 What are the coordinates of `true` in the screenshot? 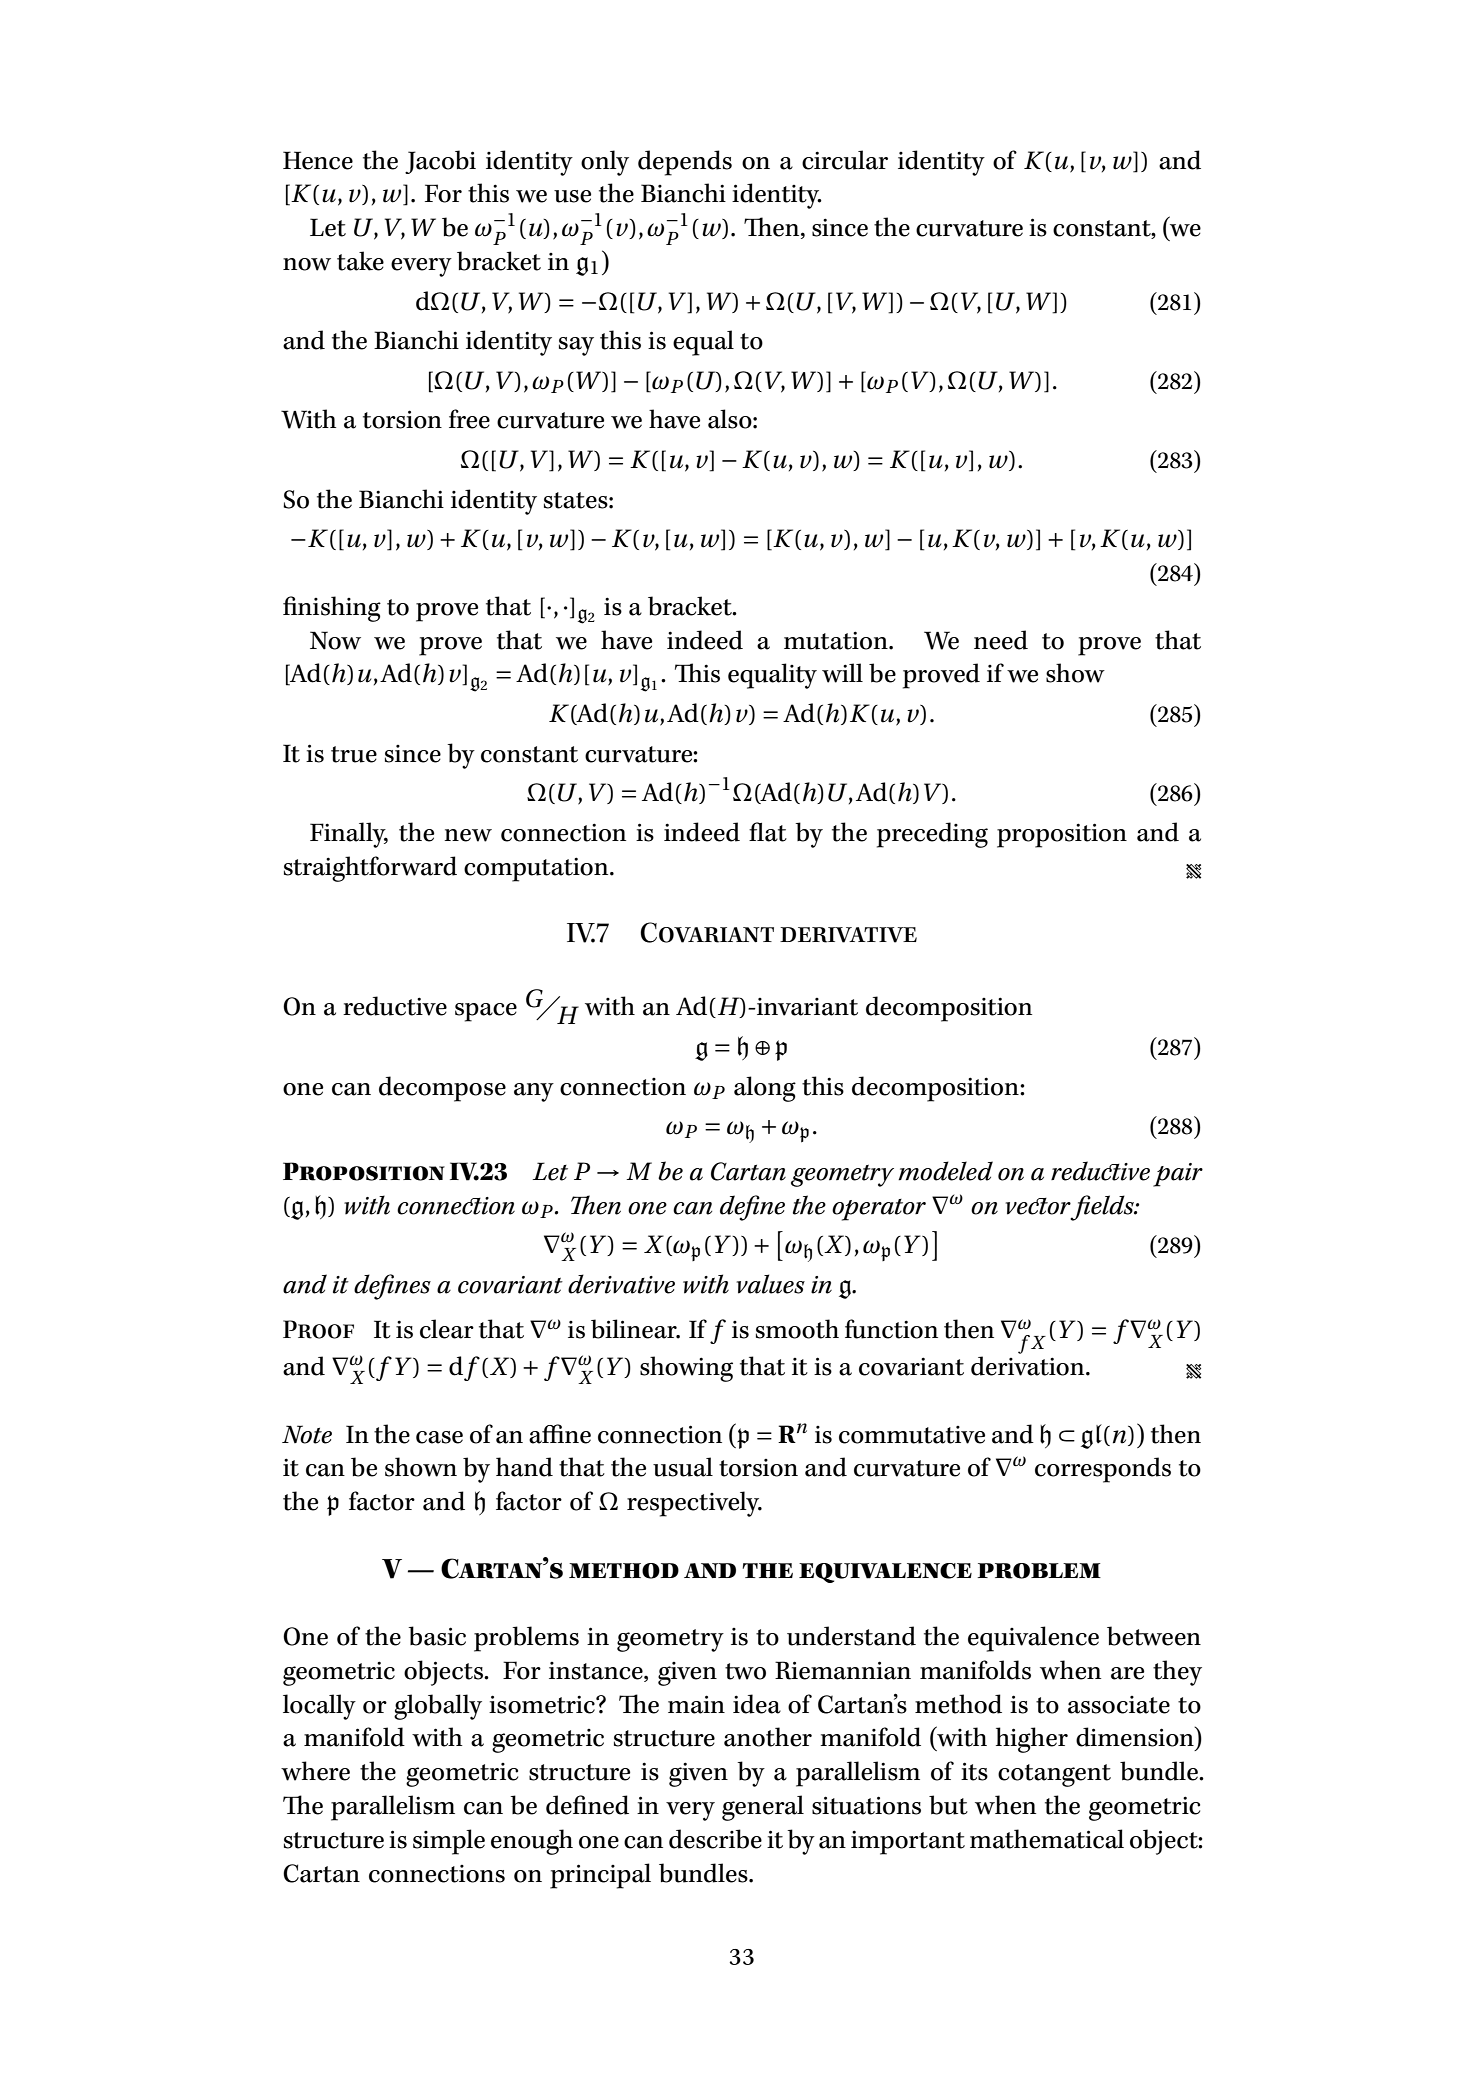 It's located at (354, 754).
